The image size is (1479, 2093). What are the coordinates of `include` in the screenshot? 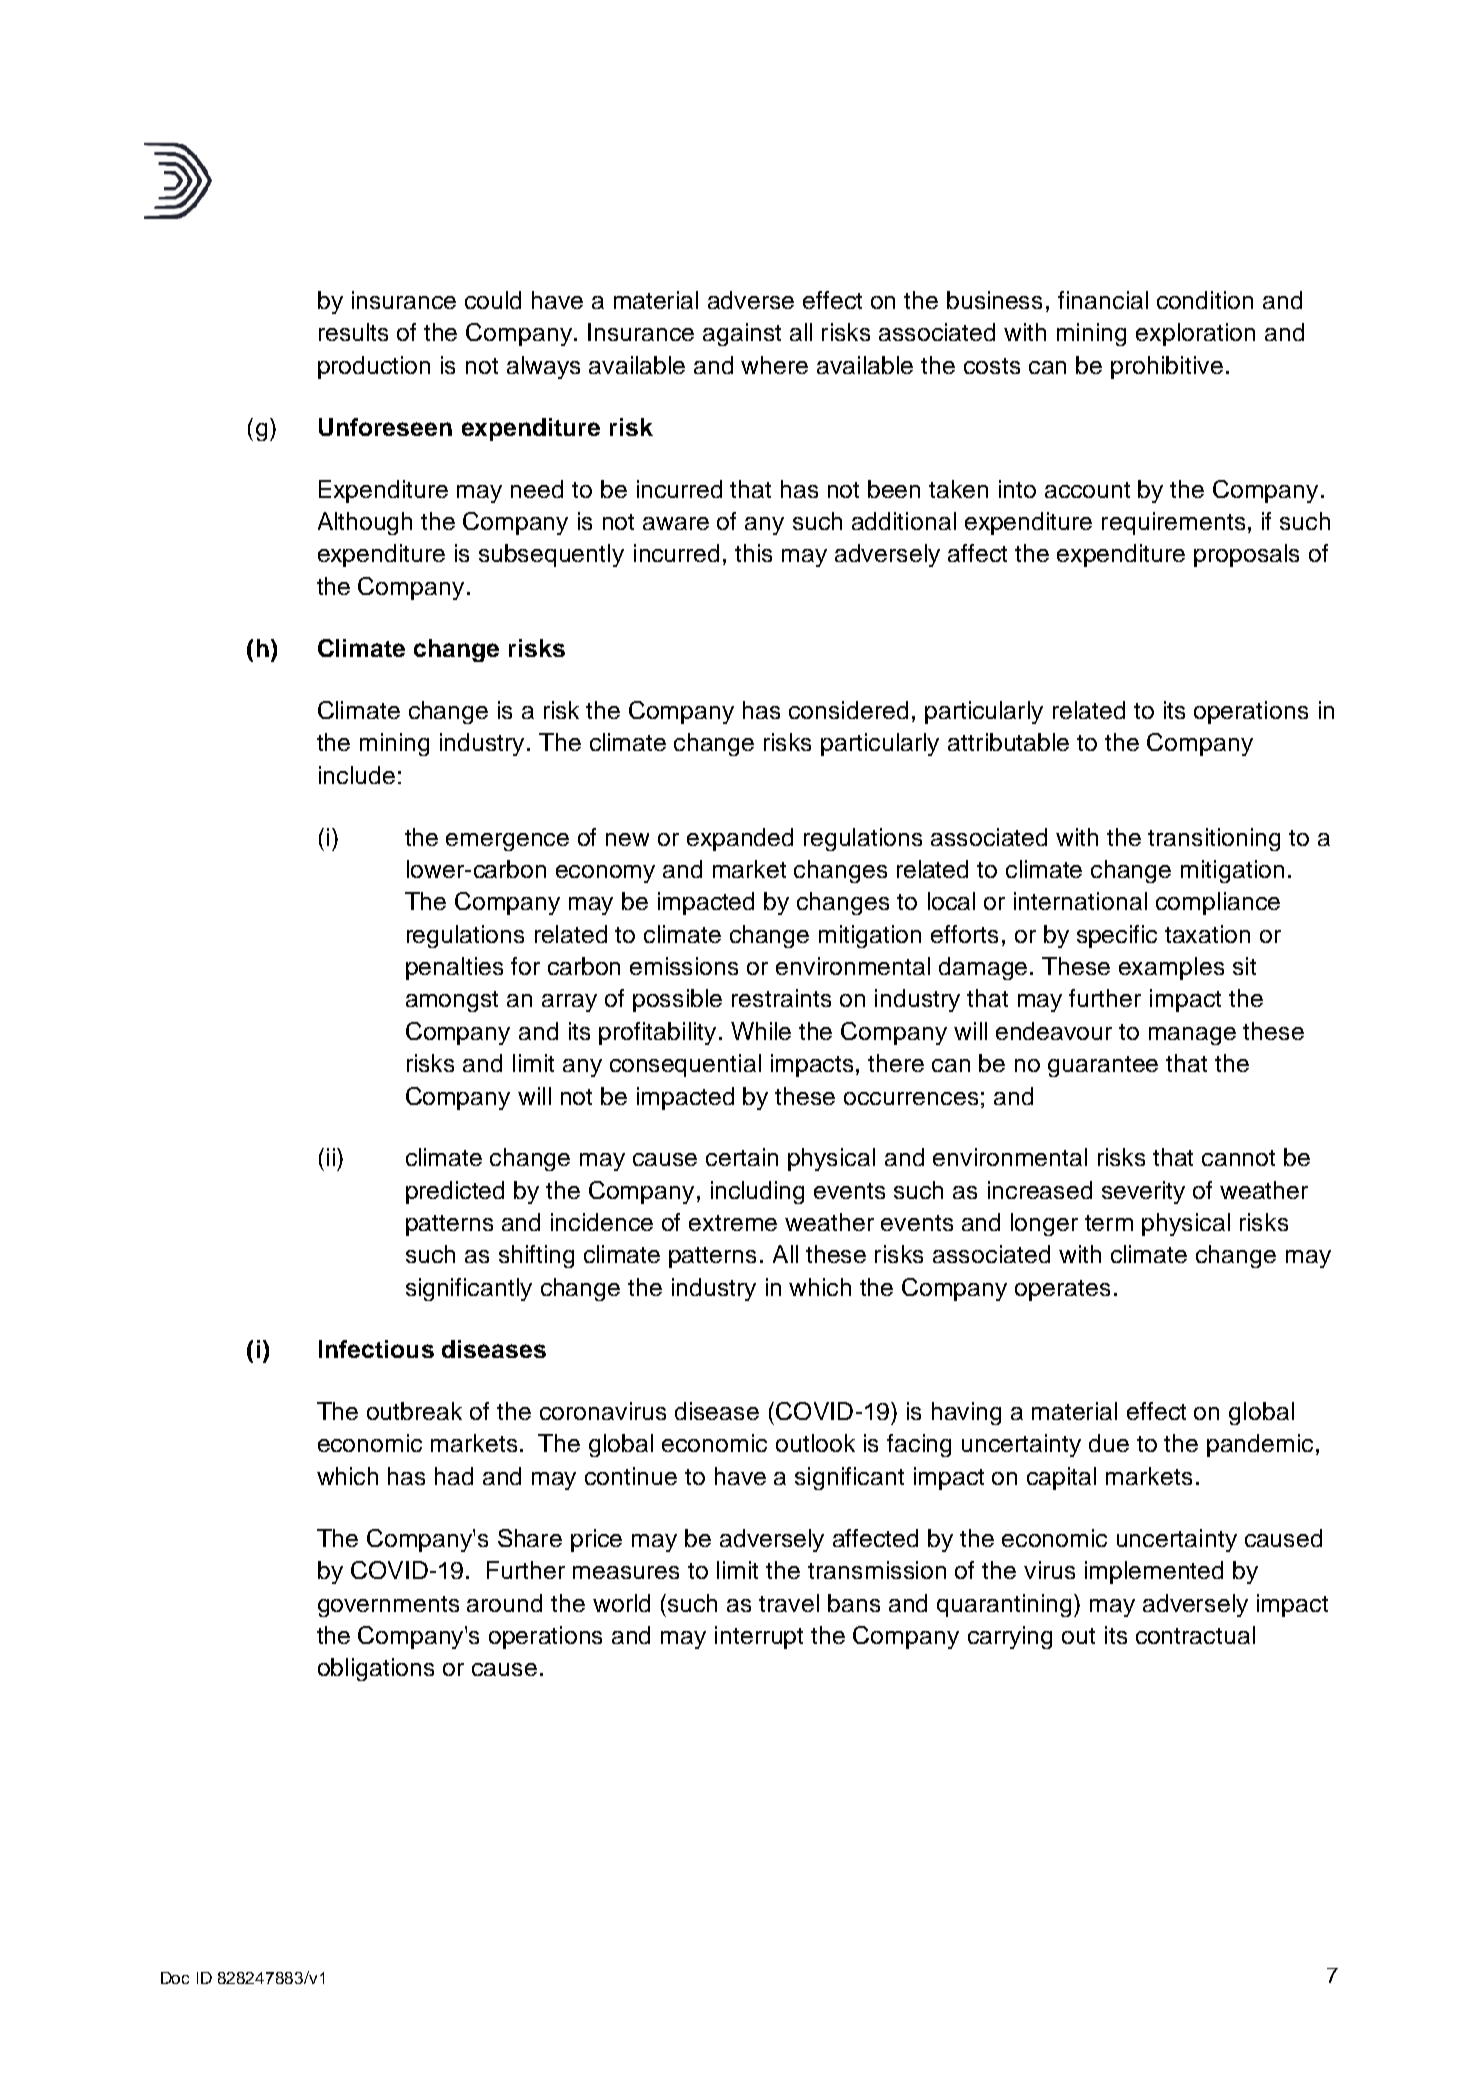 It's located at (357, 775).
